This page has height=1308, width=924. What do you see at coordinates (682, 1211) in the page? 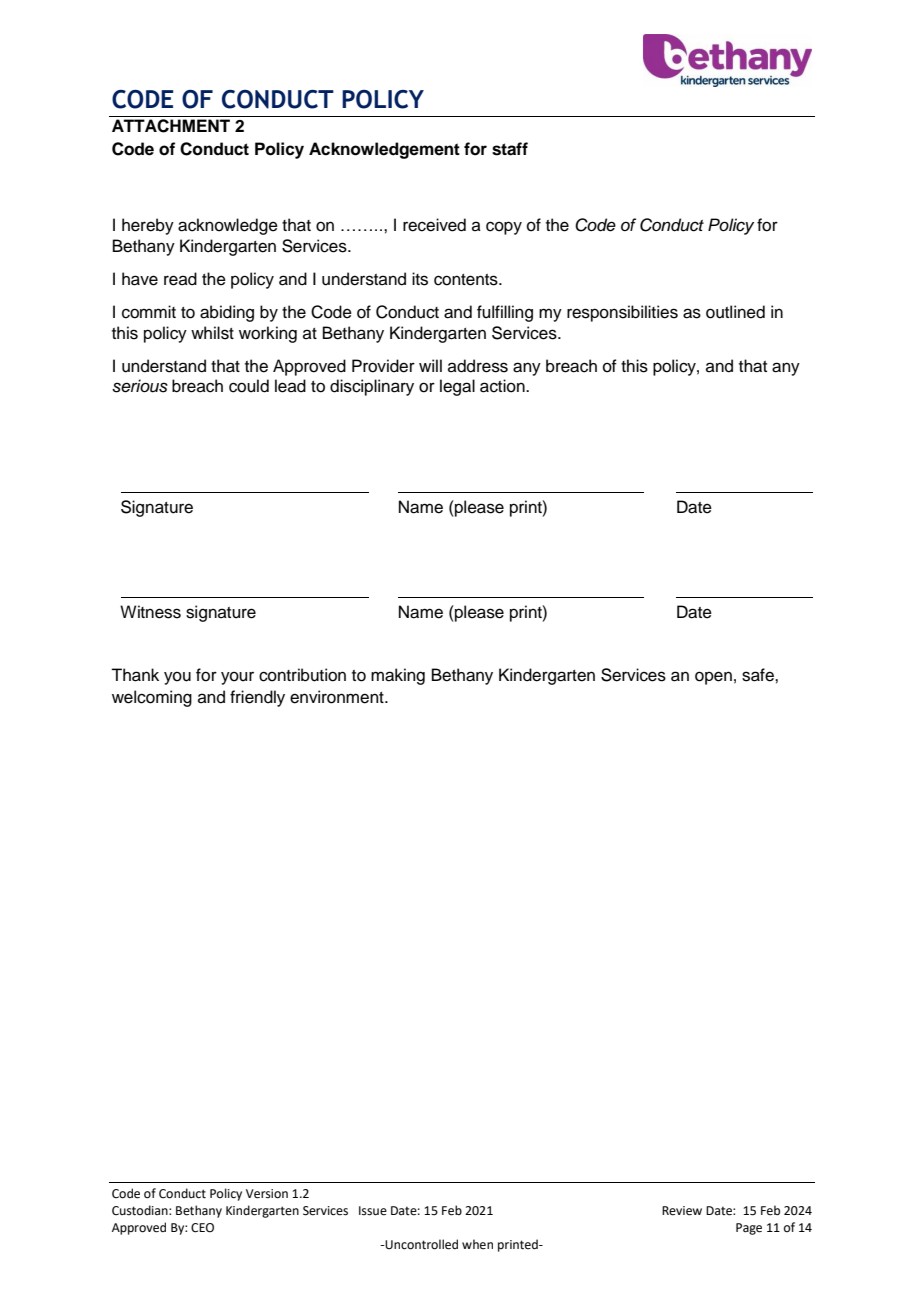
I see `Review` at bounding box center [682, 1211].
